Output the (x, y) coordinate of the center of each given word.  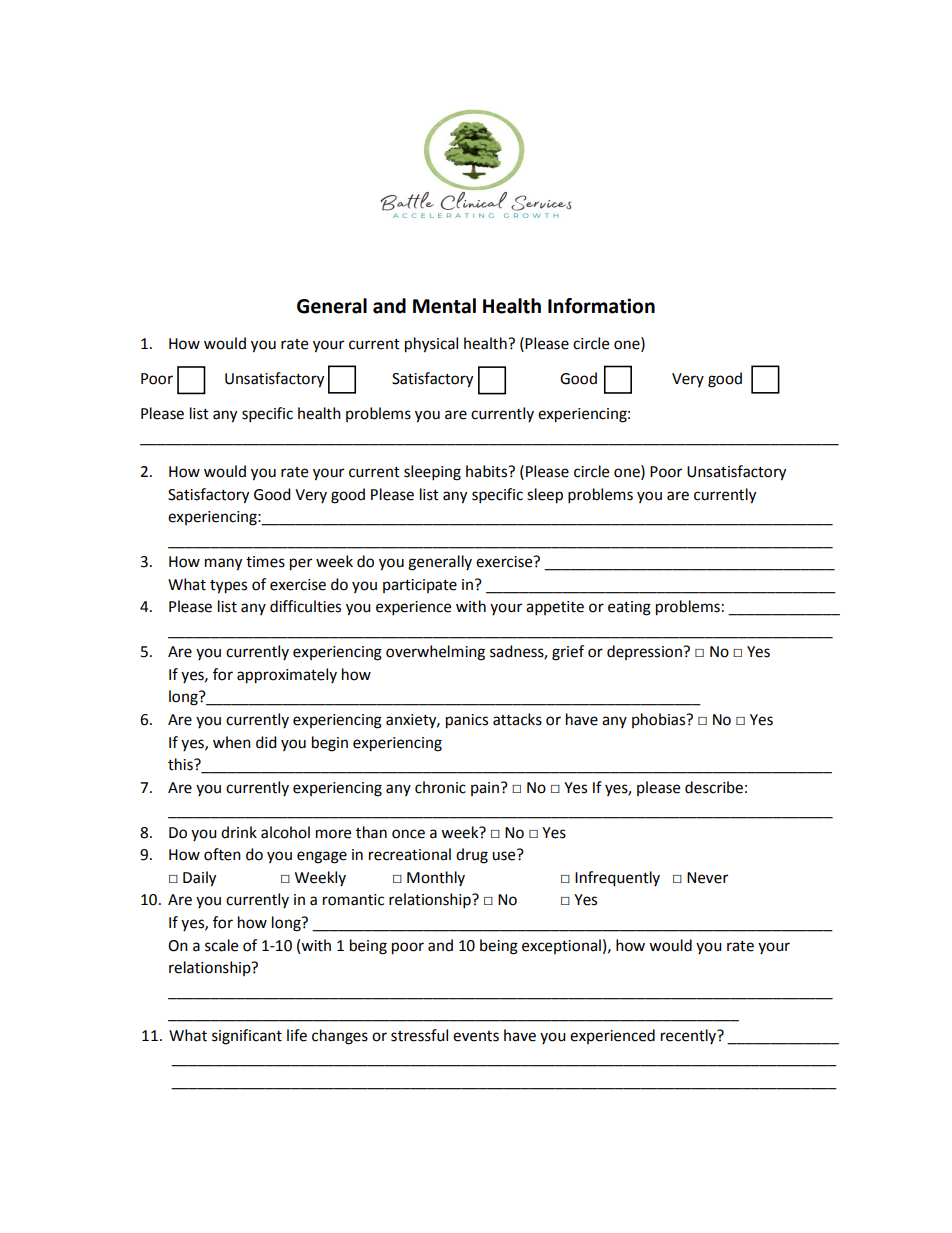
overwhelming (435, 653)
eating (629, 608)
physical (431, 345)
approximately (287, 676)
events (476, 1036)
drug (472, 856)
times (265, 562)
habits (488, 471)
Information (601, 306)
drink (239, 832)
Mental (444, 306)
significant (247, 1037)
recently (689, 1036)
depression (645, 652)
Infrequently (617, 879)
